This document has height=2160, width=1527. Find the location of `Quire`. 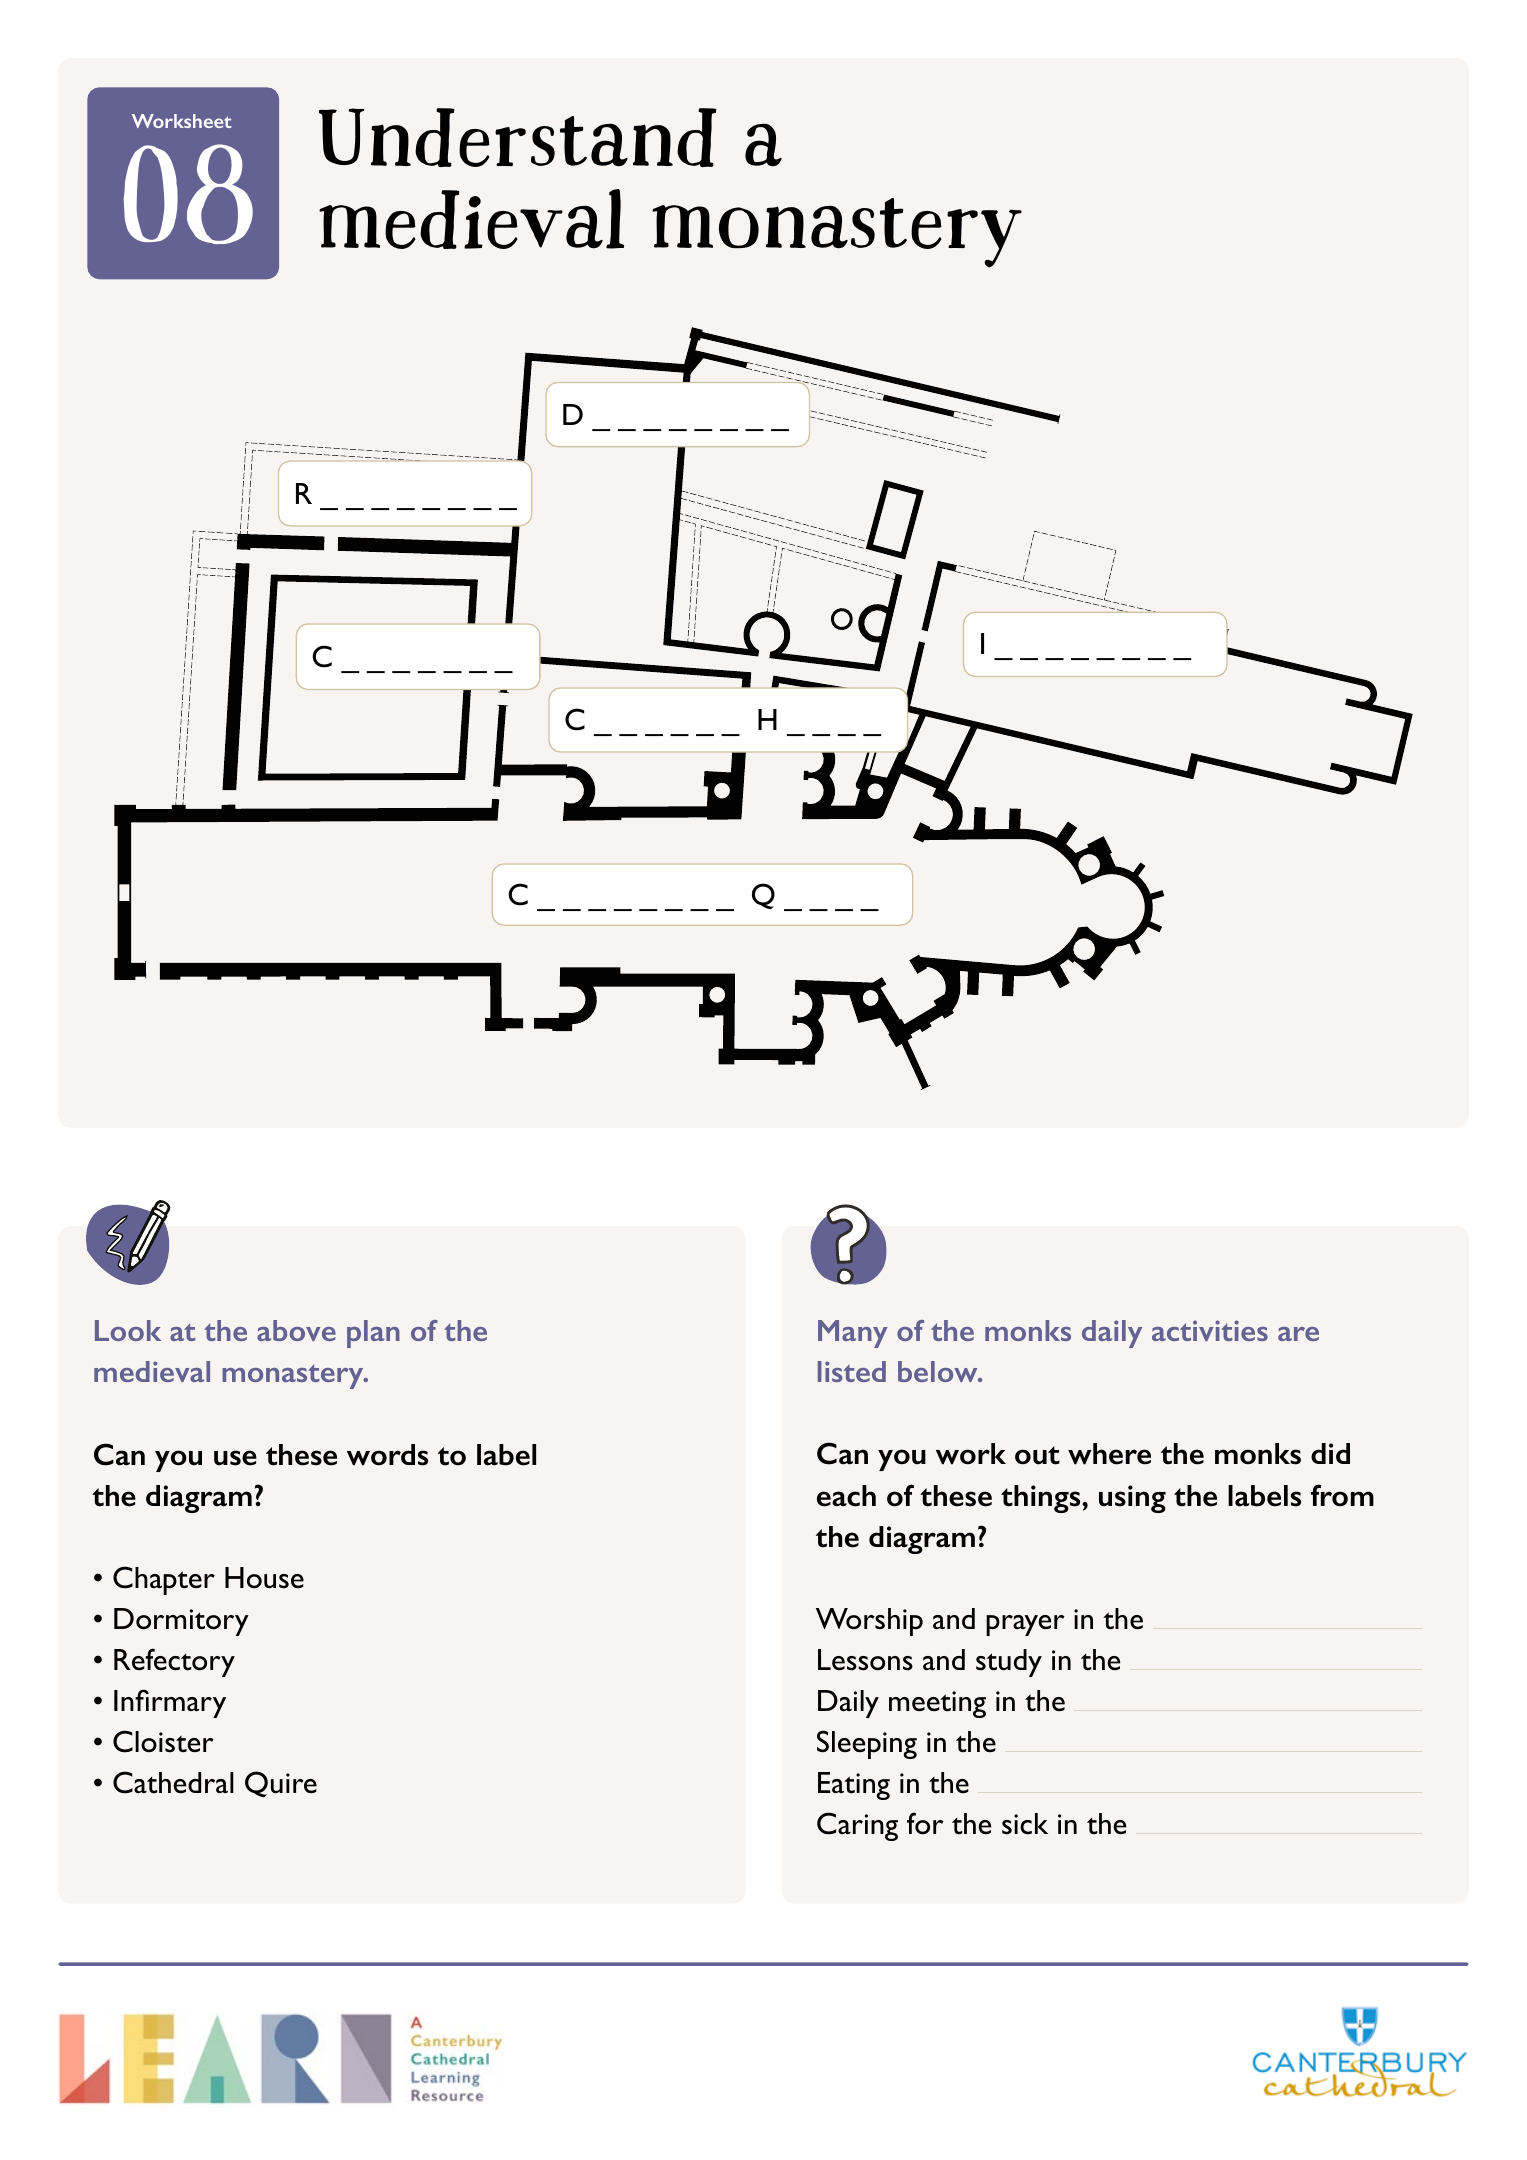

Quire is located at coordinates (281, 1784).
